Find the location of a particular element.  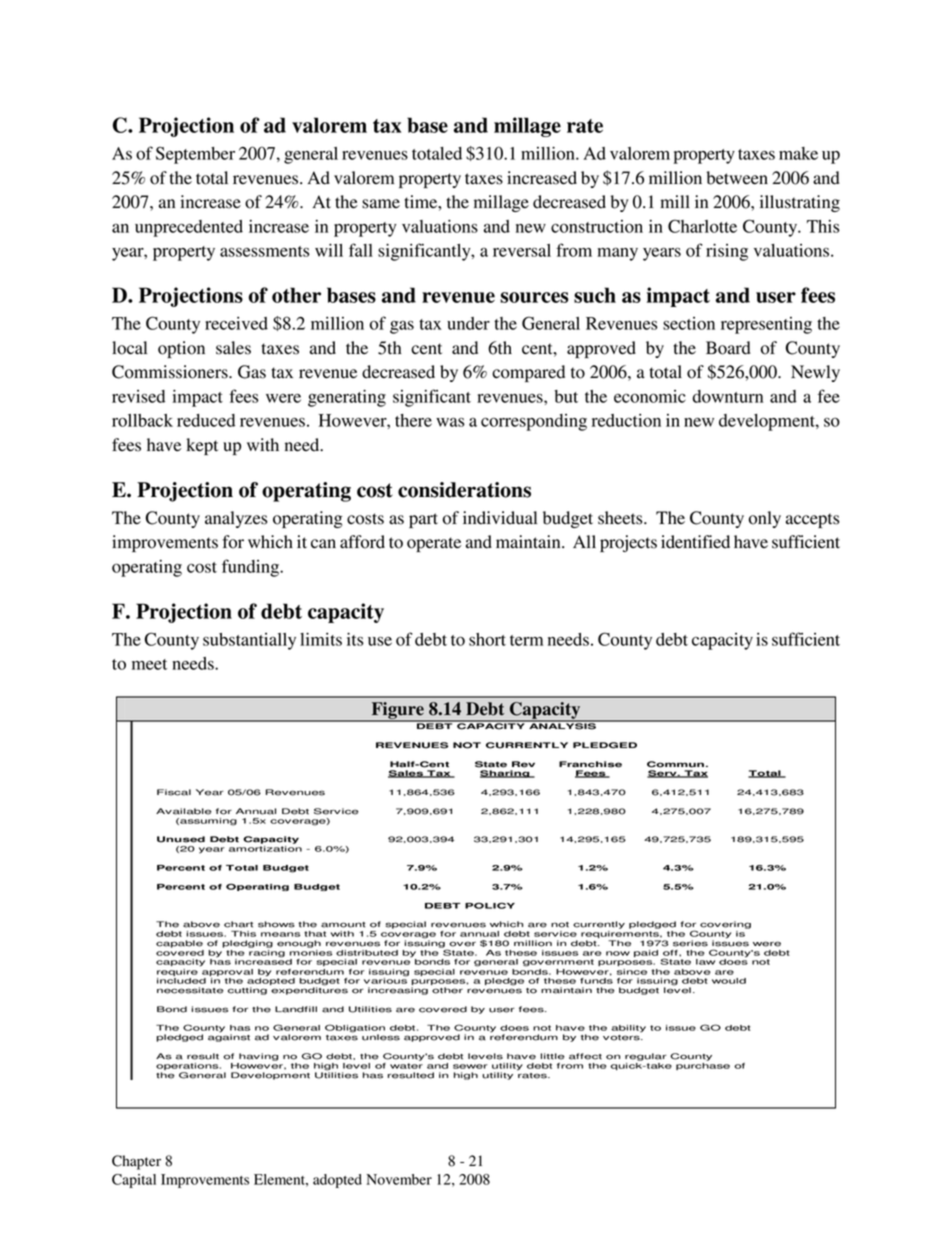

Unused is located at coordinates (181, 839).
